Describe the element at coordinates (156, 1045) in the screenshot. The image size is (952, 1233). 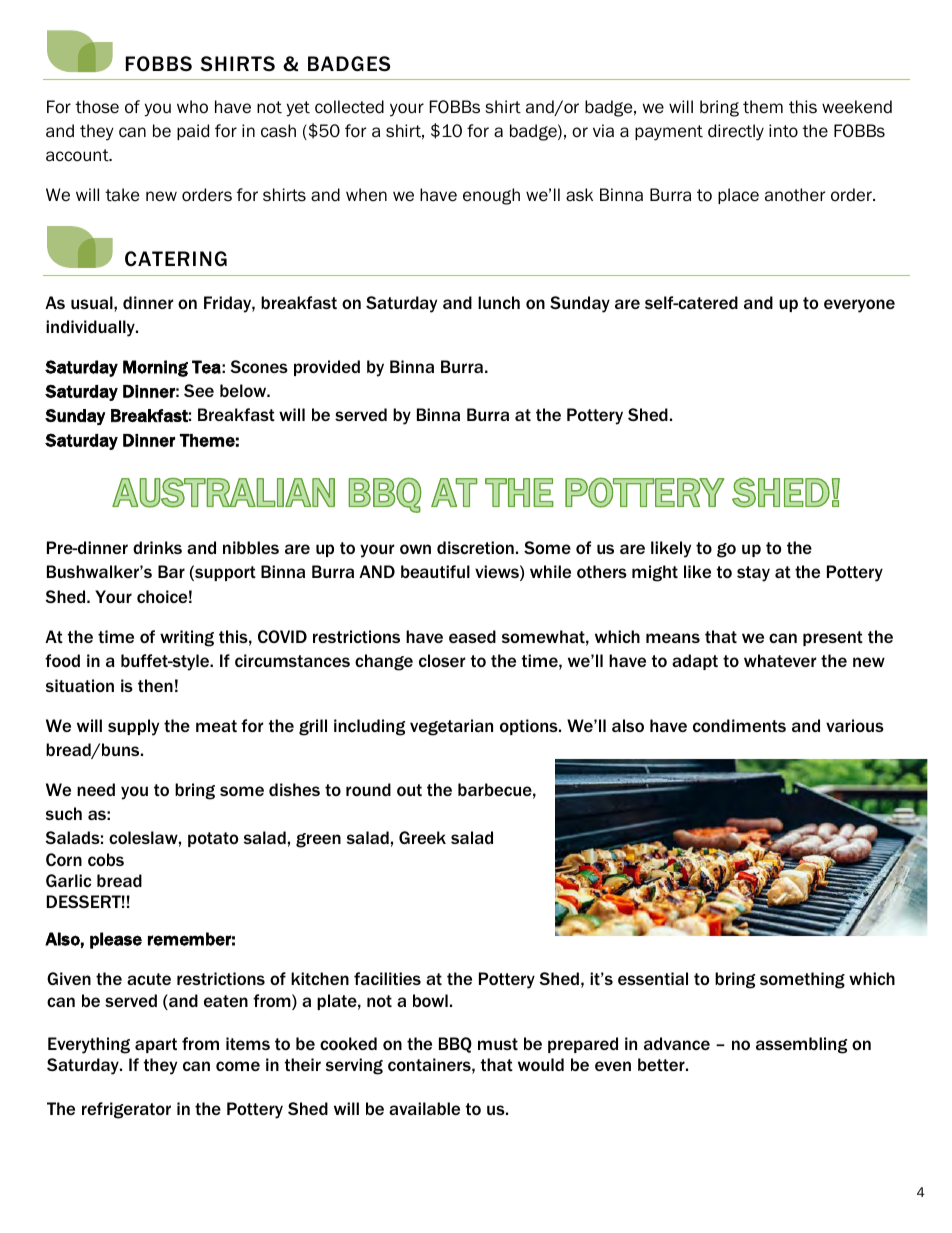
I see `apart` at that location.
